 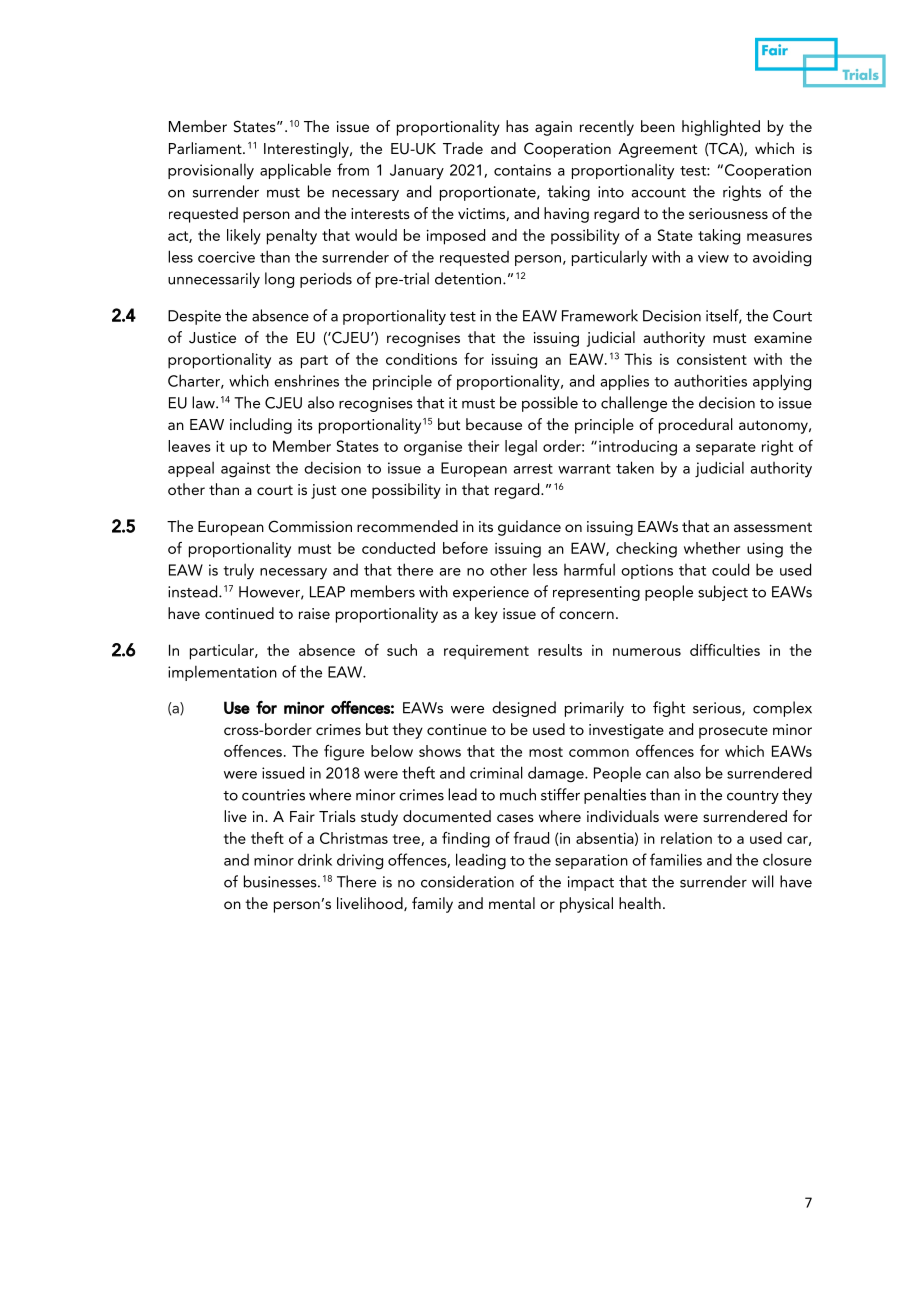 I want to click on consideration, so click(x=467, y=881).
